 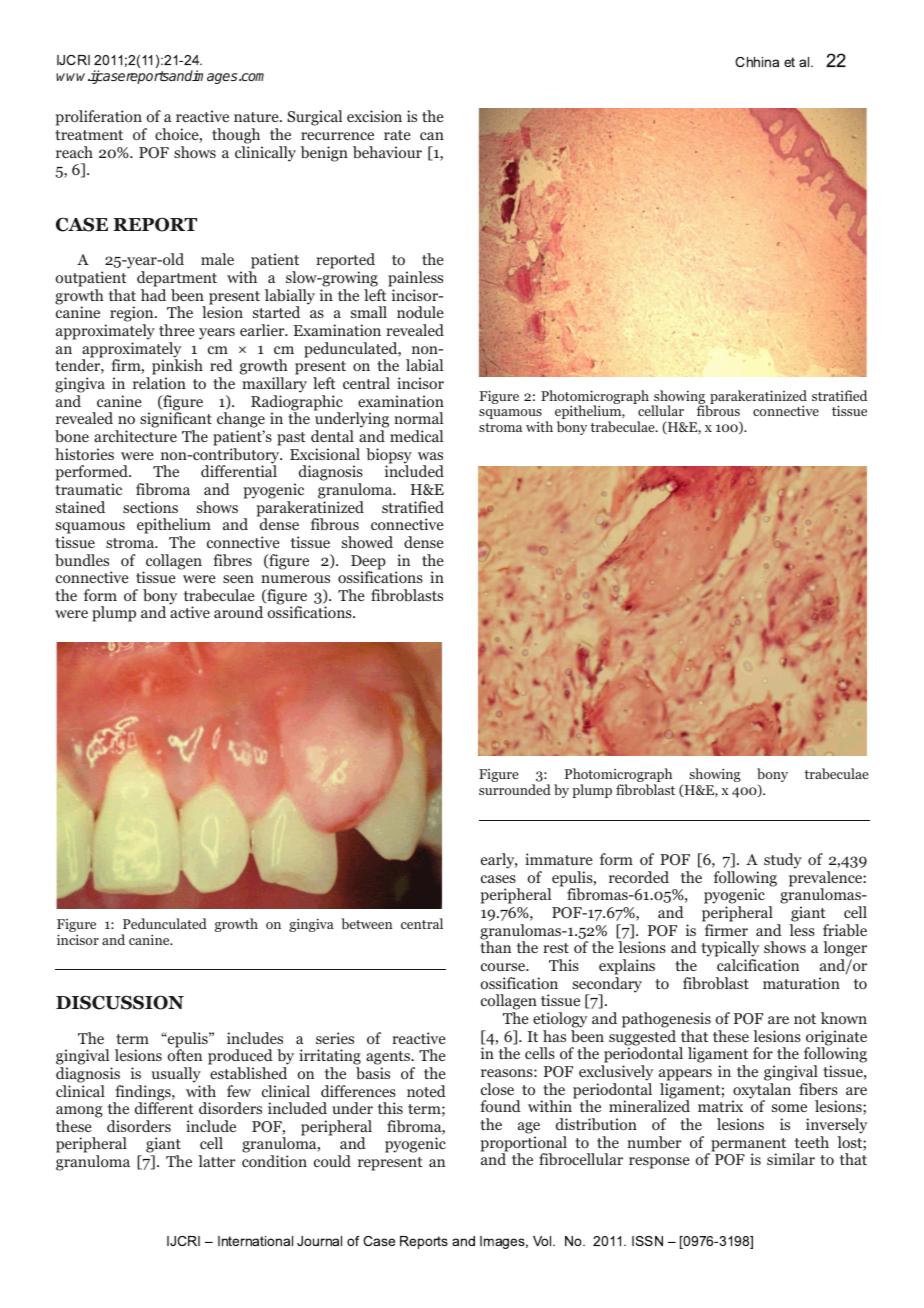 I want to click on study, so click(x=783, y=861).
